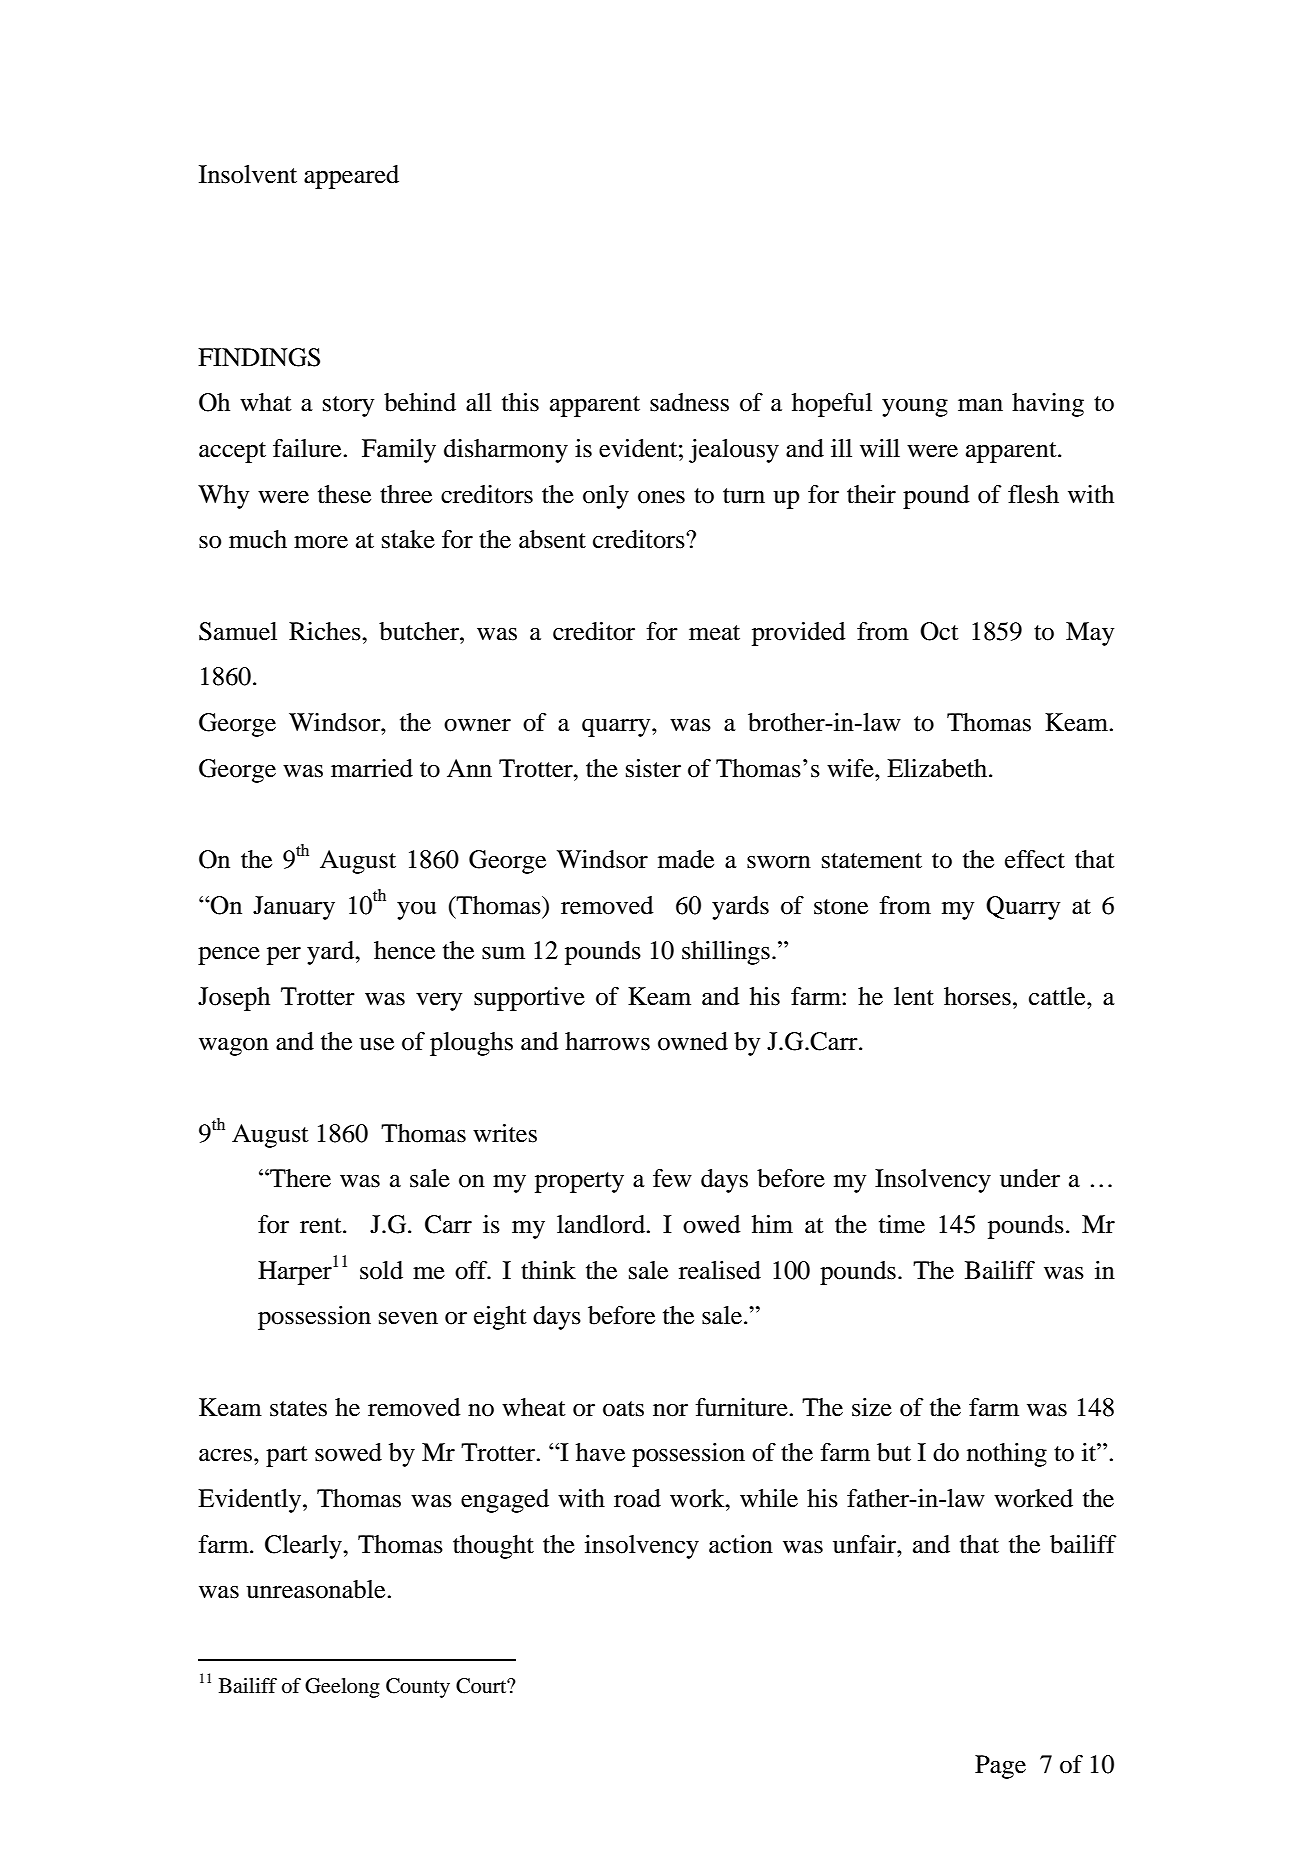 The height and width of the screenshot is (1857, 1313). I want to click on January, so click(294, 908).
